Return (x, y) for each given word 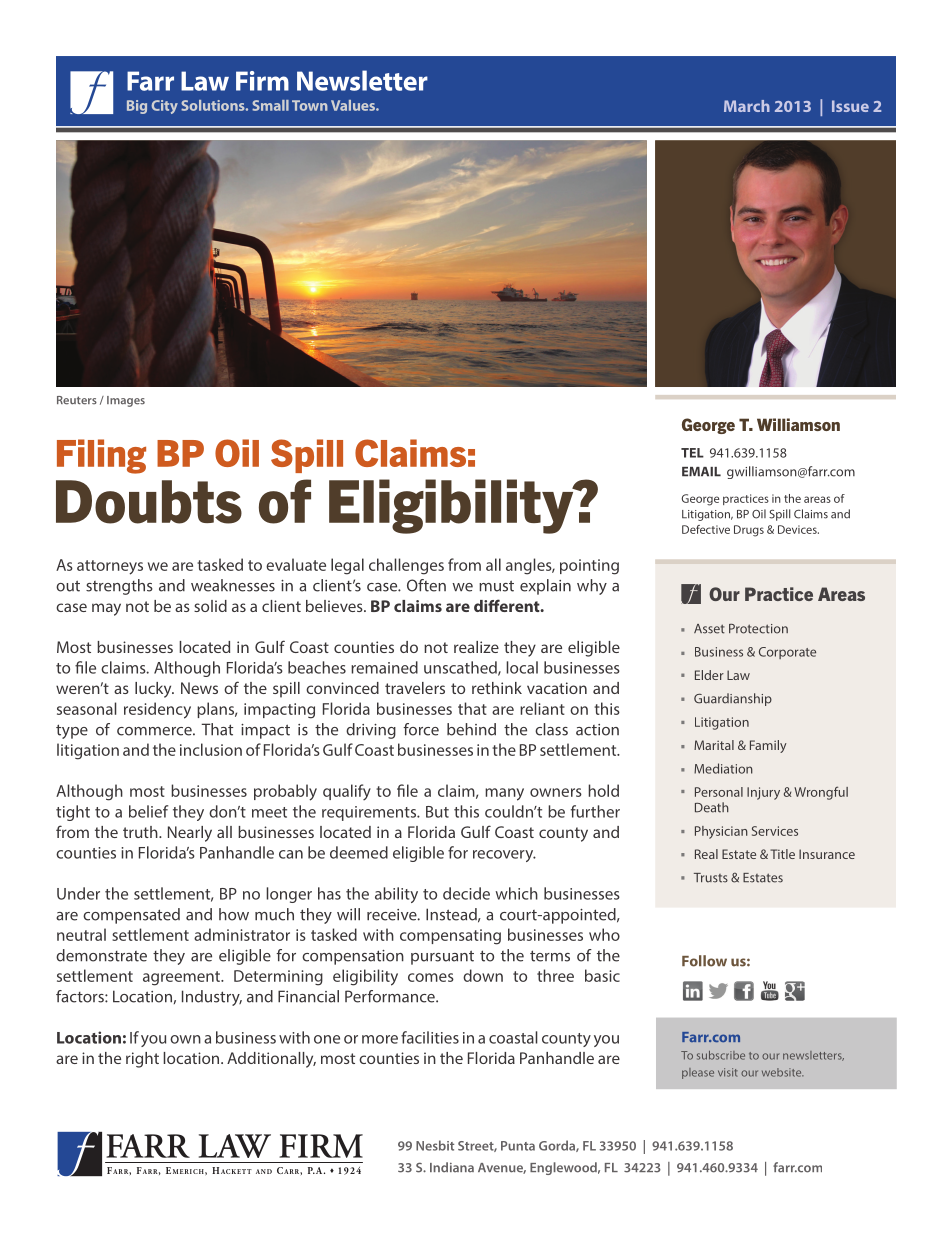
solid (210, 606)
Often (426, 585)
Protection (758, 629)
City (164, 107)
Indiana (452, 1167)
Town (310, 105)
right (142, 1060)
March (747, 106)
